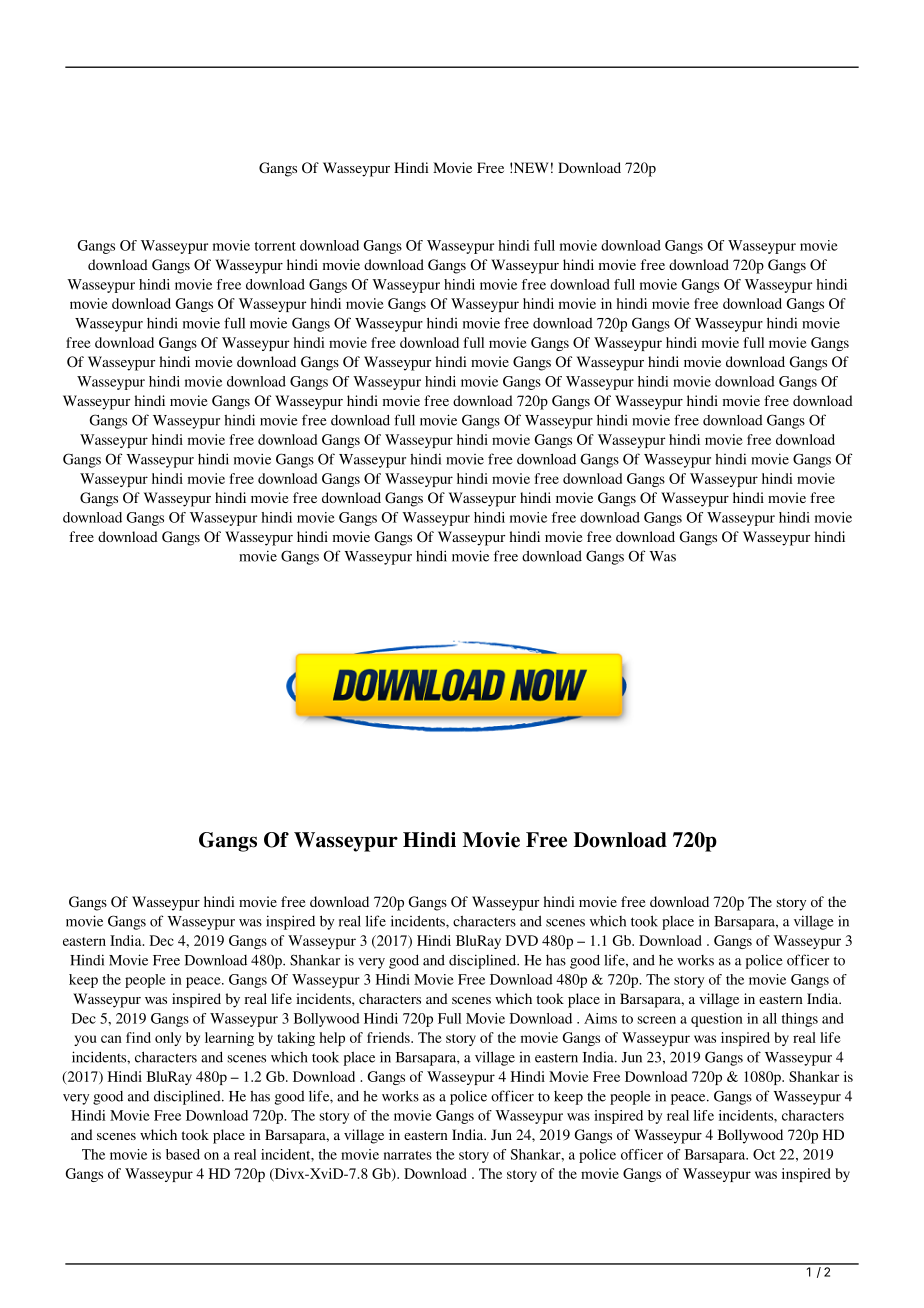 Image resolution: width=924 pixels, height=1308 pixels. What do you see at coordinates (275, 246) in the screenshot?
I see `torrent` at bounding box center [275, 246].
